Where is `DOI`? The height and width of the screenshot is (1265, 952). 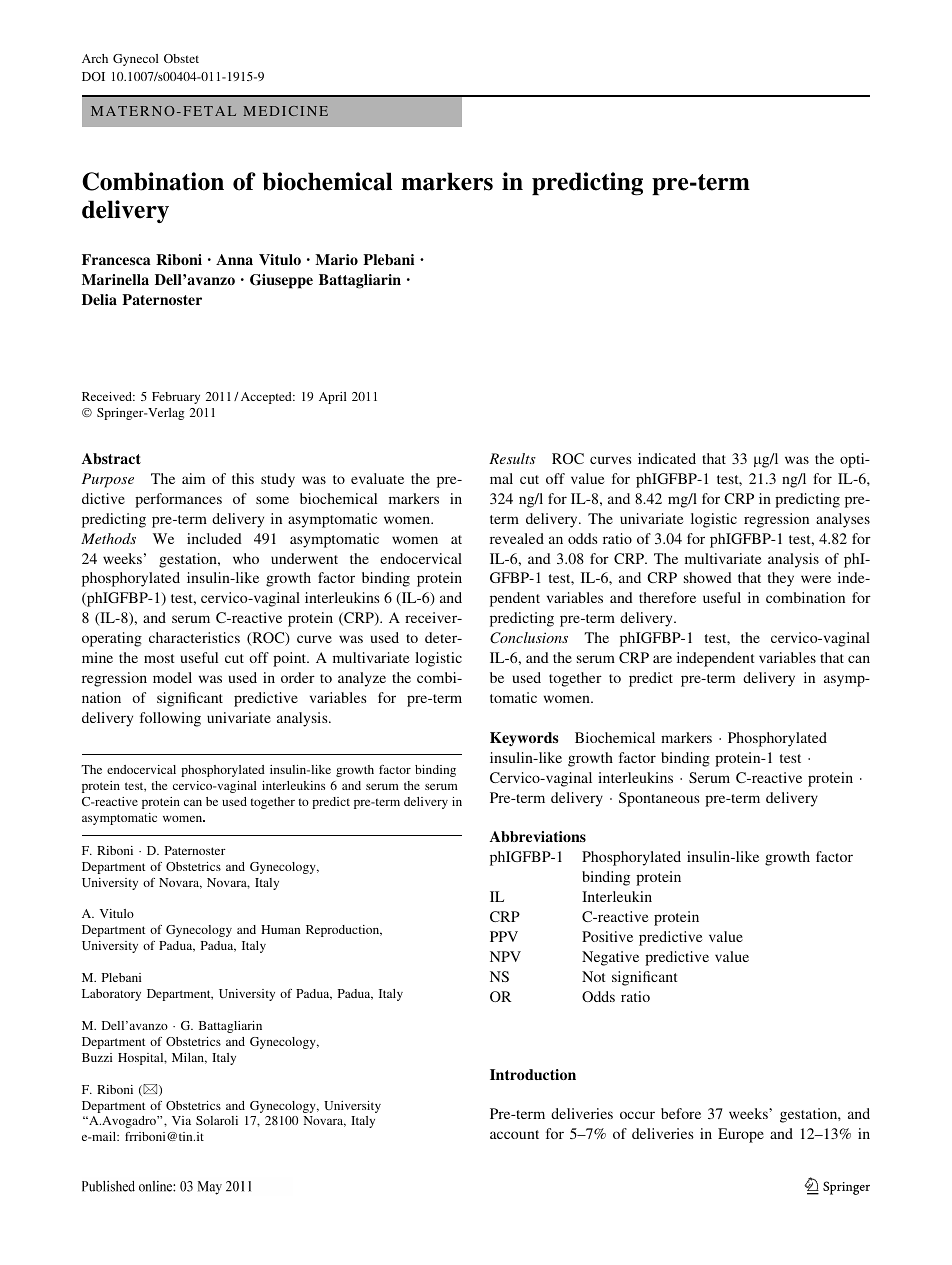 DOI is located at coordinates (93, 76).
